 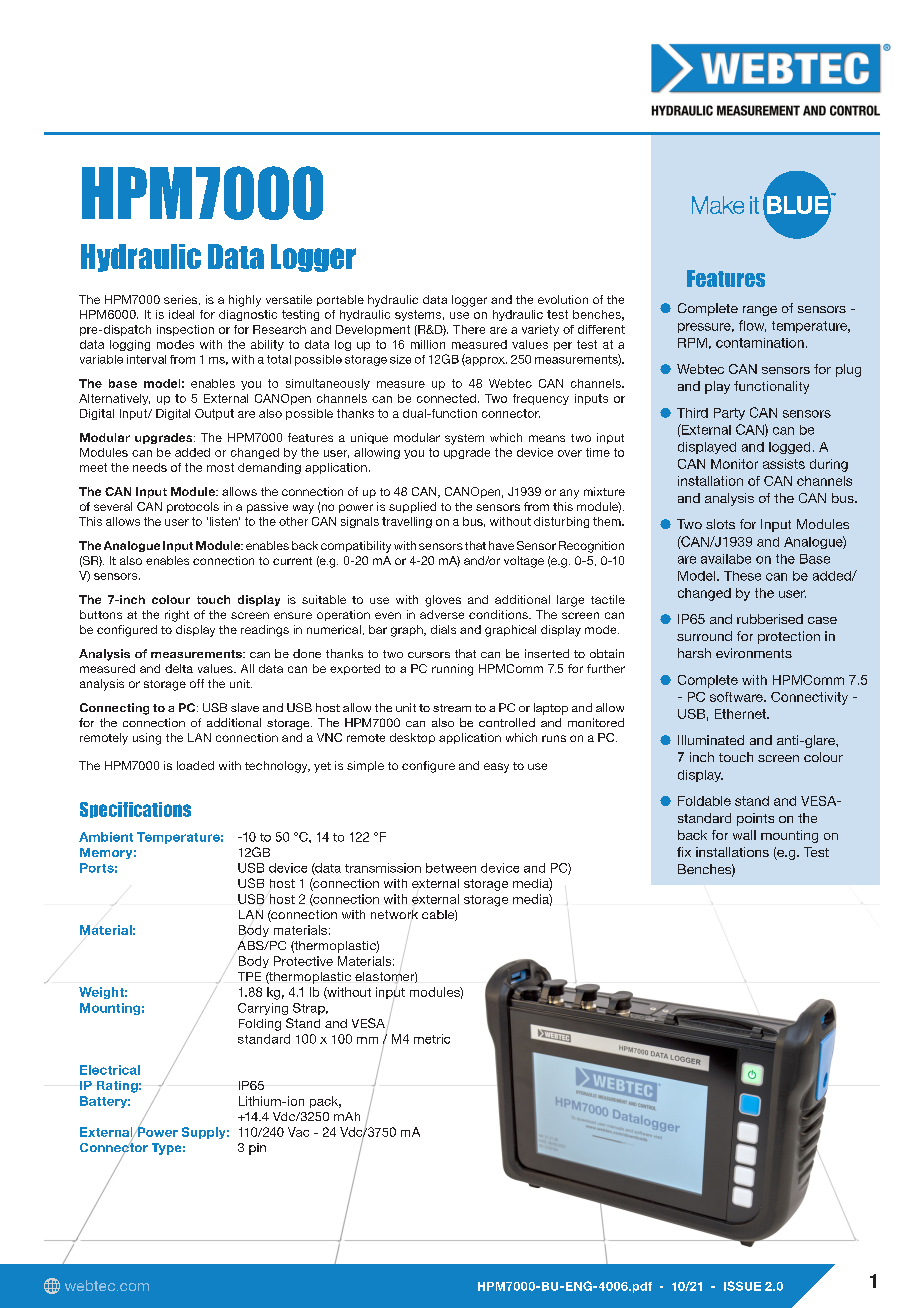 I want to click on These, so click(x=742, y=576).
